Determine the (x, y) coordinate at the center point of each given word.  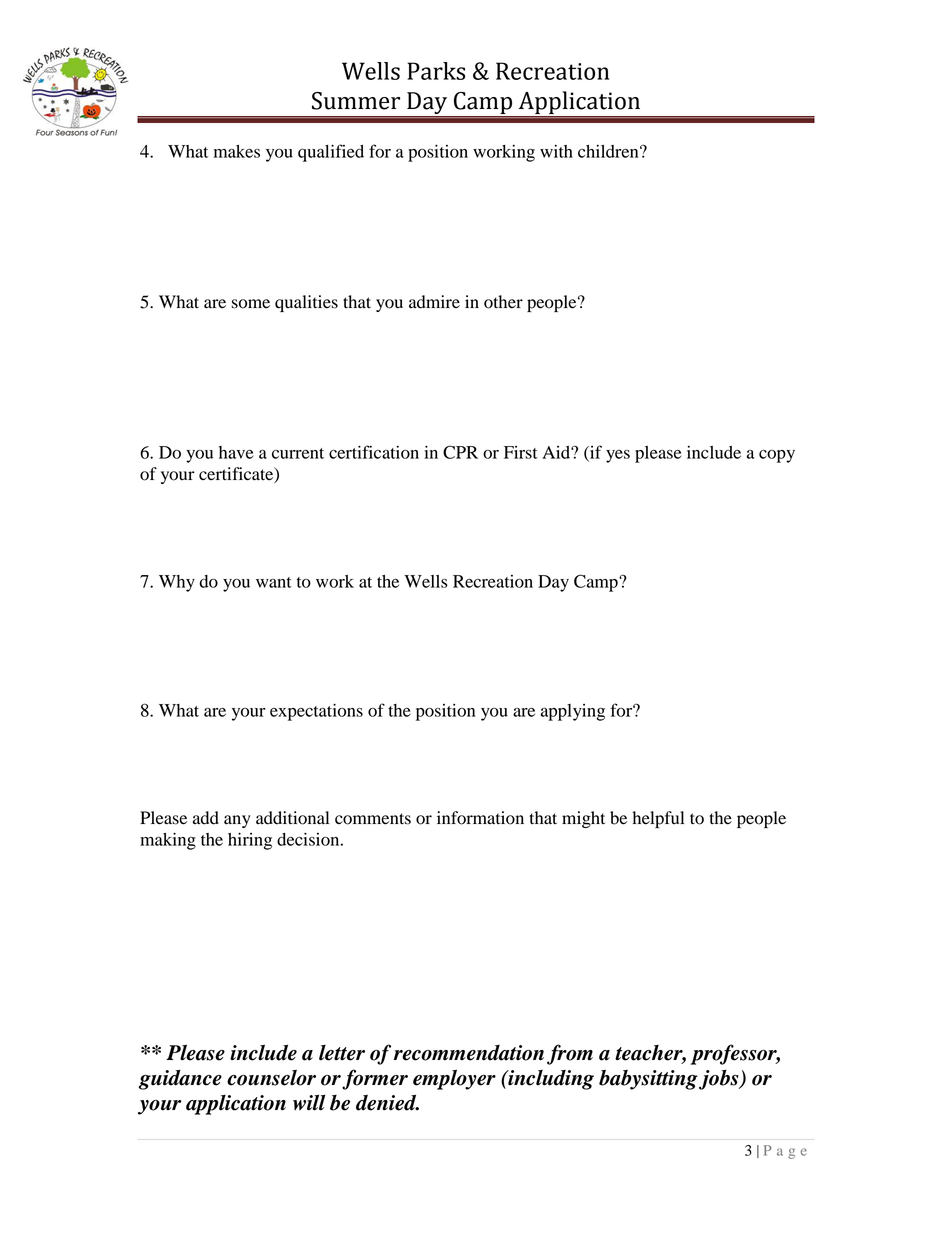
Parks (436, 71)
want (274, 582)
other (503, 302)
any (237, 821)
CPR (460, 452)
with (556, 151)
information (480, 818)
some (251, 304)
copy (777, 456)
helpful (658, 819)
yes (618, 456)
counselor (271, 1077)
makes (237, 151)
